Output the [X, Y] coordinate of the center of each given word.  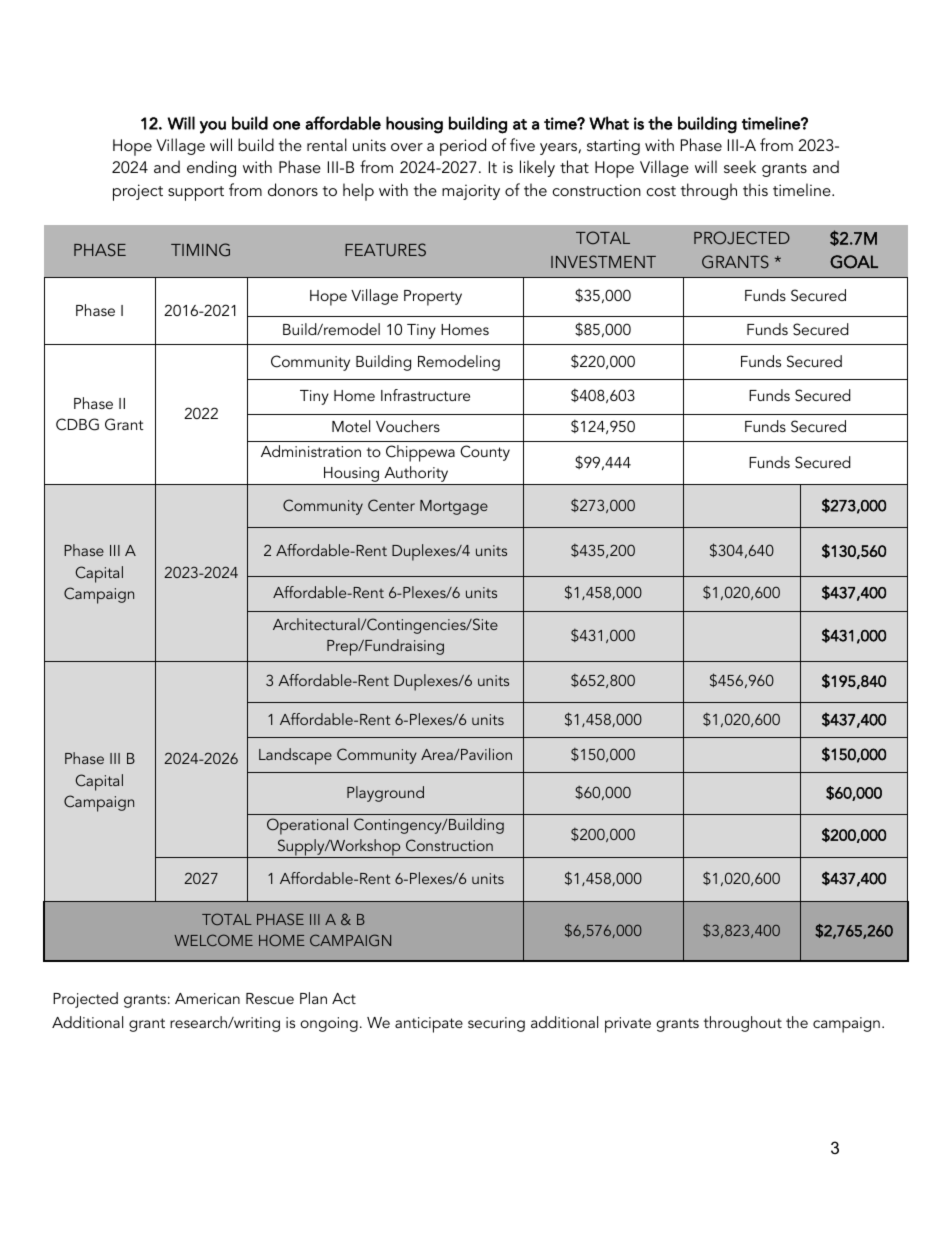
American [207, 998]
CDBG [77, 424]
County [485, 453]
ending [211, 168]
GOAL [854, 262]
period [463, 147]
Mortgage [454, 507]
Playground [385, 794]
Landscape [295, 756]
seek [740, 166]
